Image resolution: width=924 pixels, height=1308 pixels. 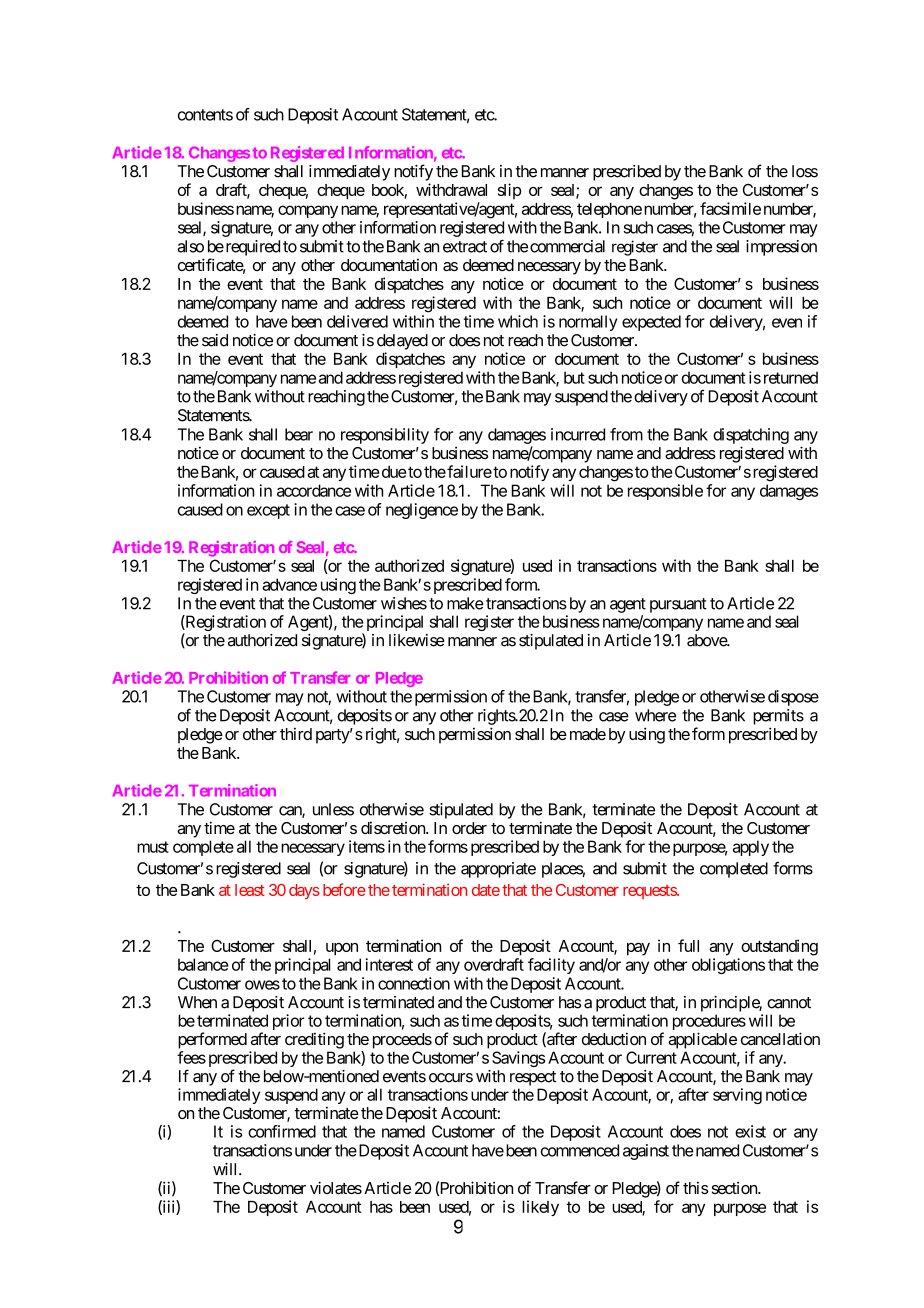 I want to click on confirmed, so click(x=282, y=1131).
